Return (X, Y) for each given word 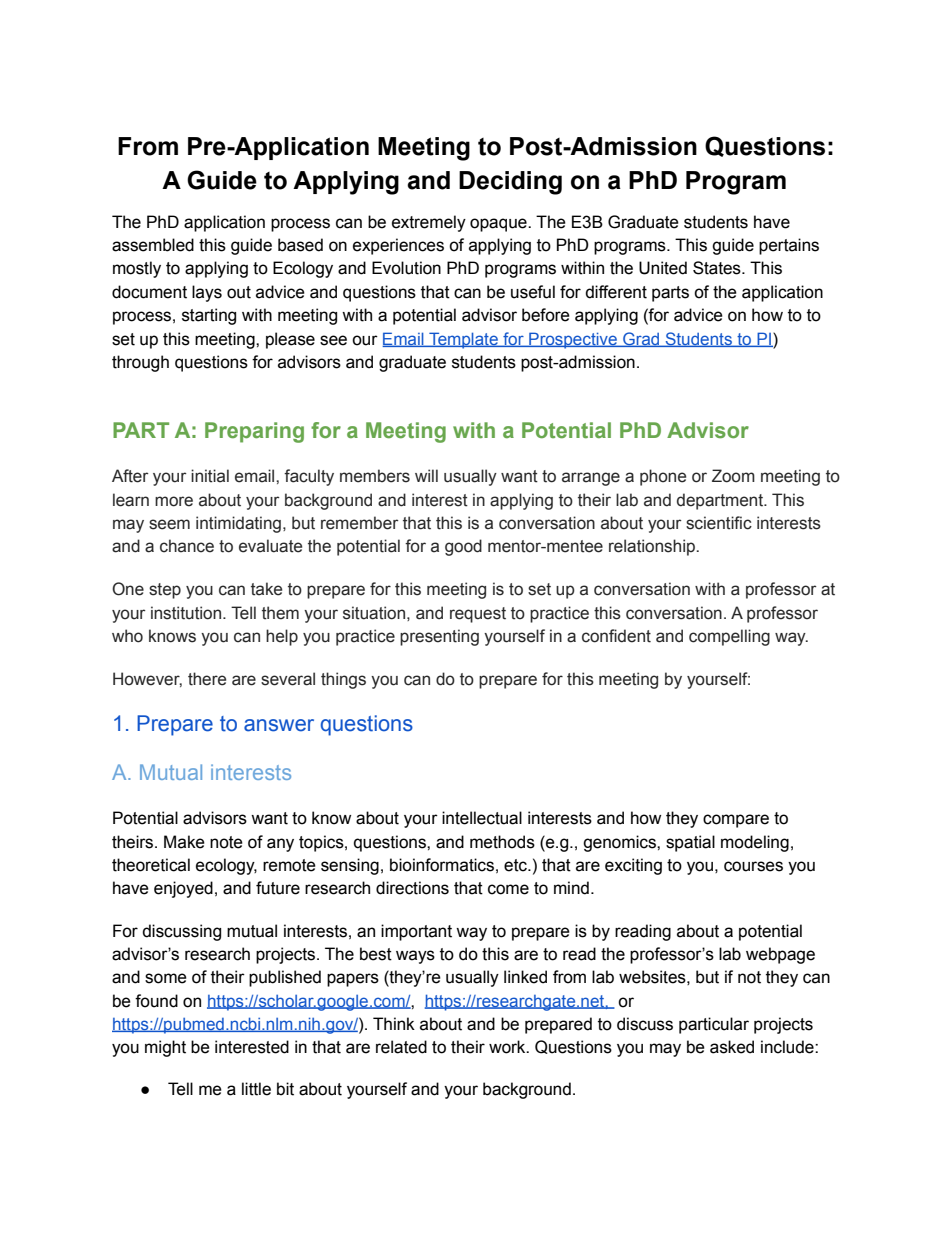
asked (732, 1047)
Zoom (733, 476)
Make (184, 842)
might (165, 1048)
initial (210, 476)
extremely (429, 223)
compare (736, 821)
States (718, 268)
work (508, 1047)
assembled (153, 245)
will (426, 475)
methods (502, 842)
